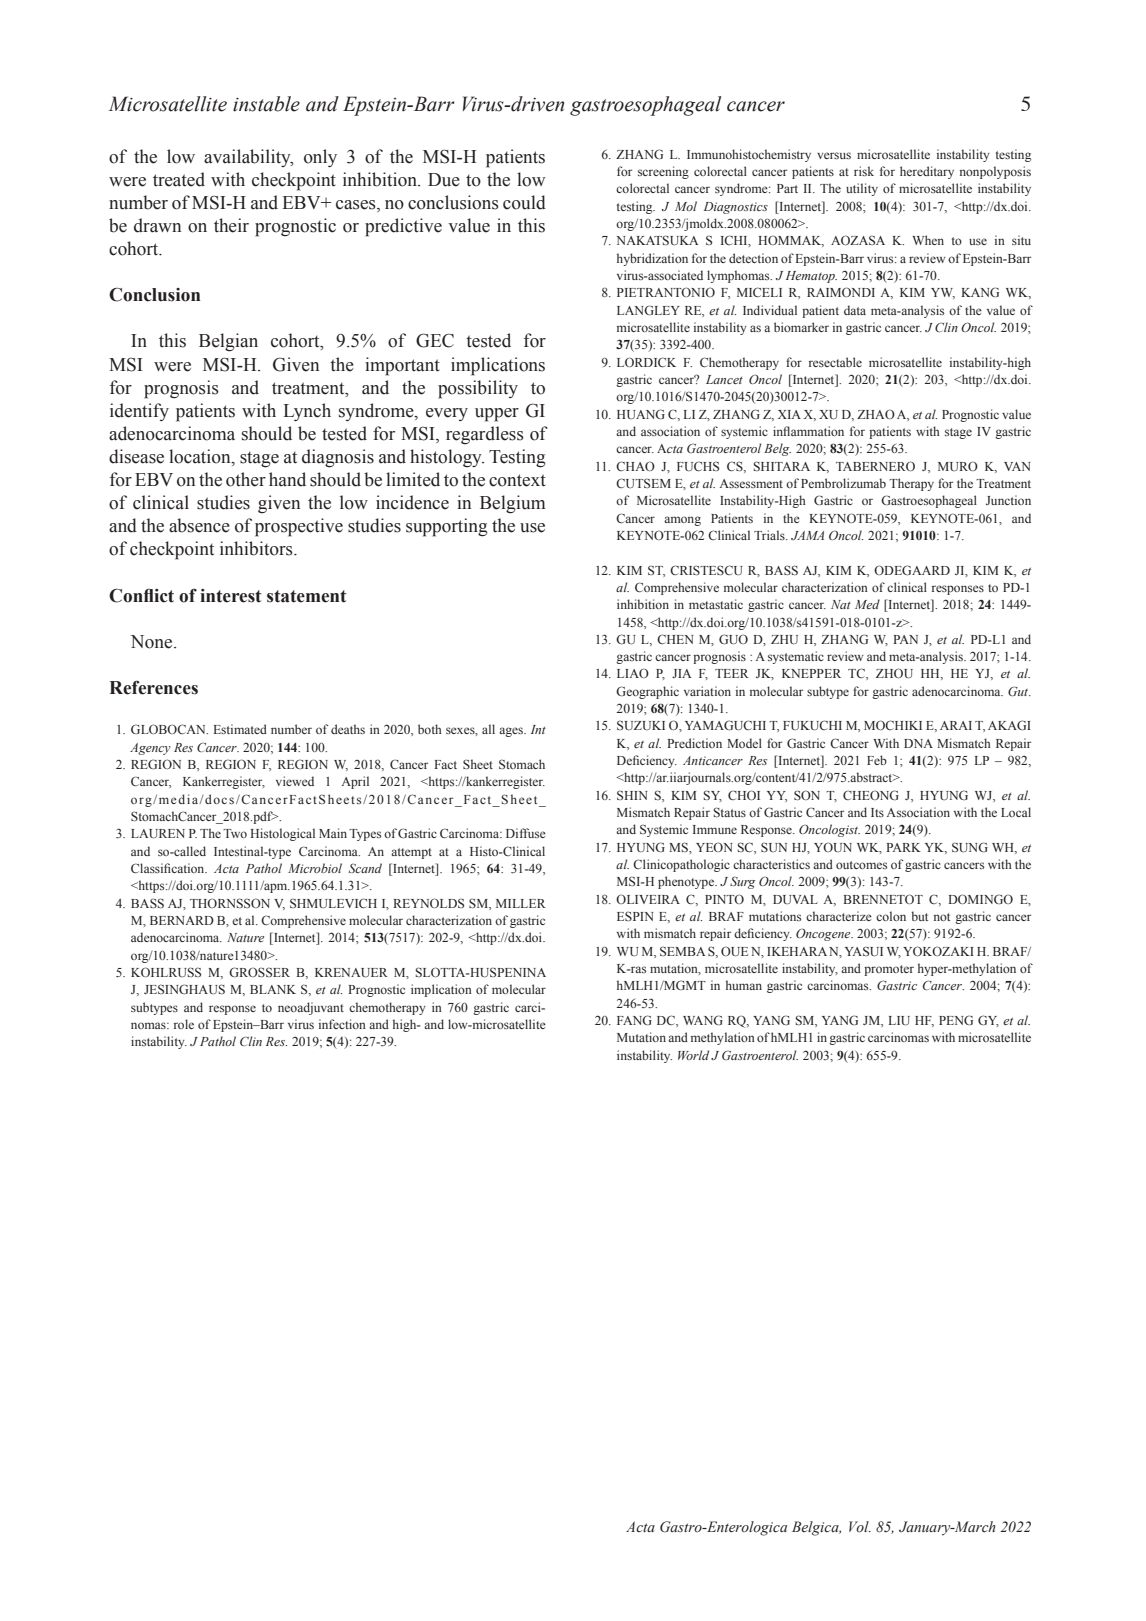 The image size is (1146, 1621). What do you see at coordinates (231, 225) in the screenshot?
I see `their` at bounding box center [231, 225].
